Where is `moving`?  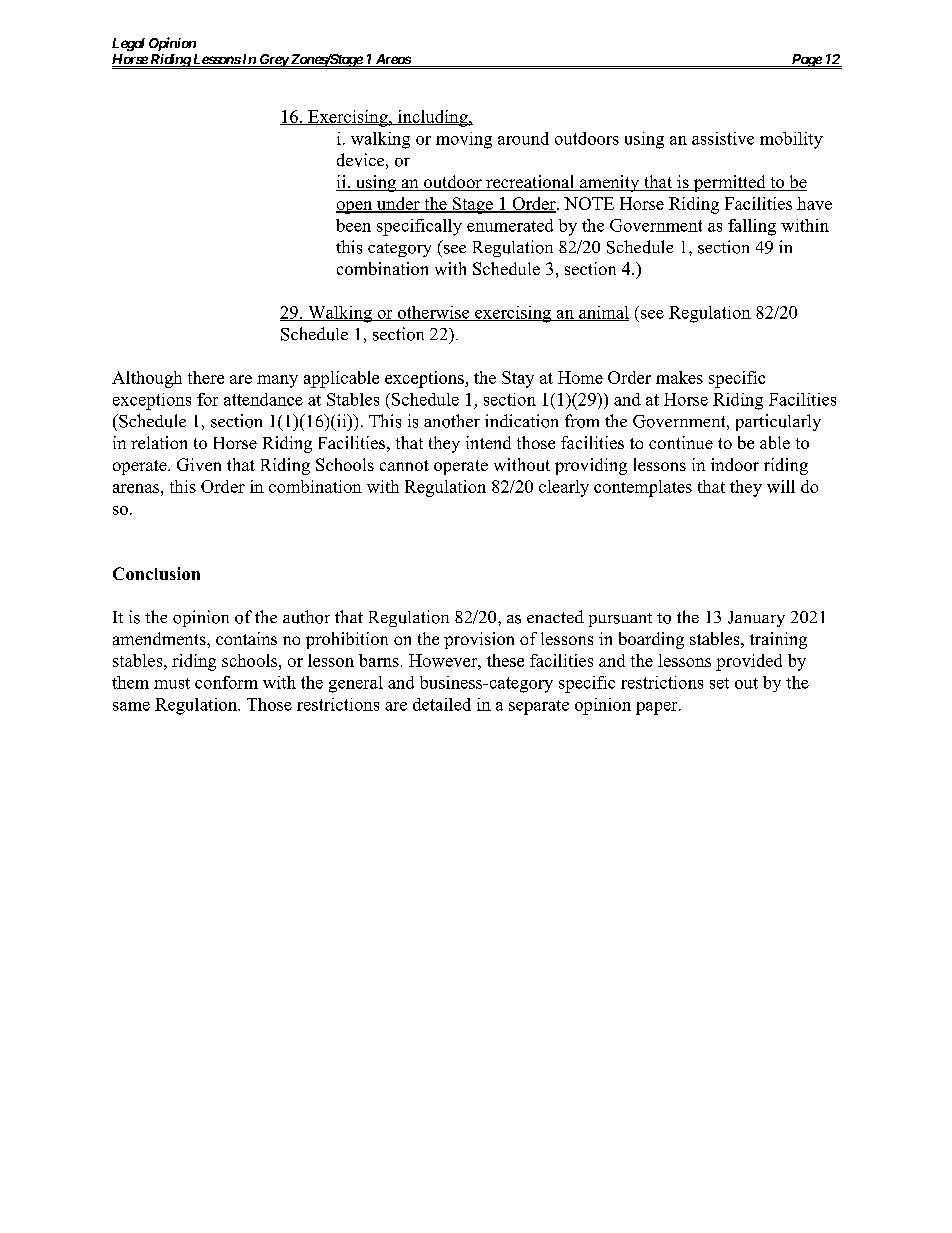
moving is located at coordinates (464, 140).
